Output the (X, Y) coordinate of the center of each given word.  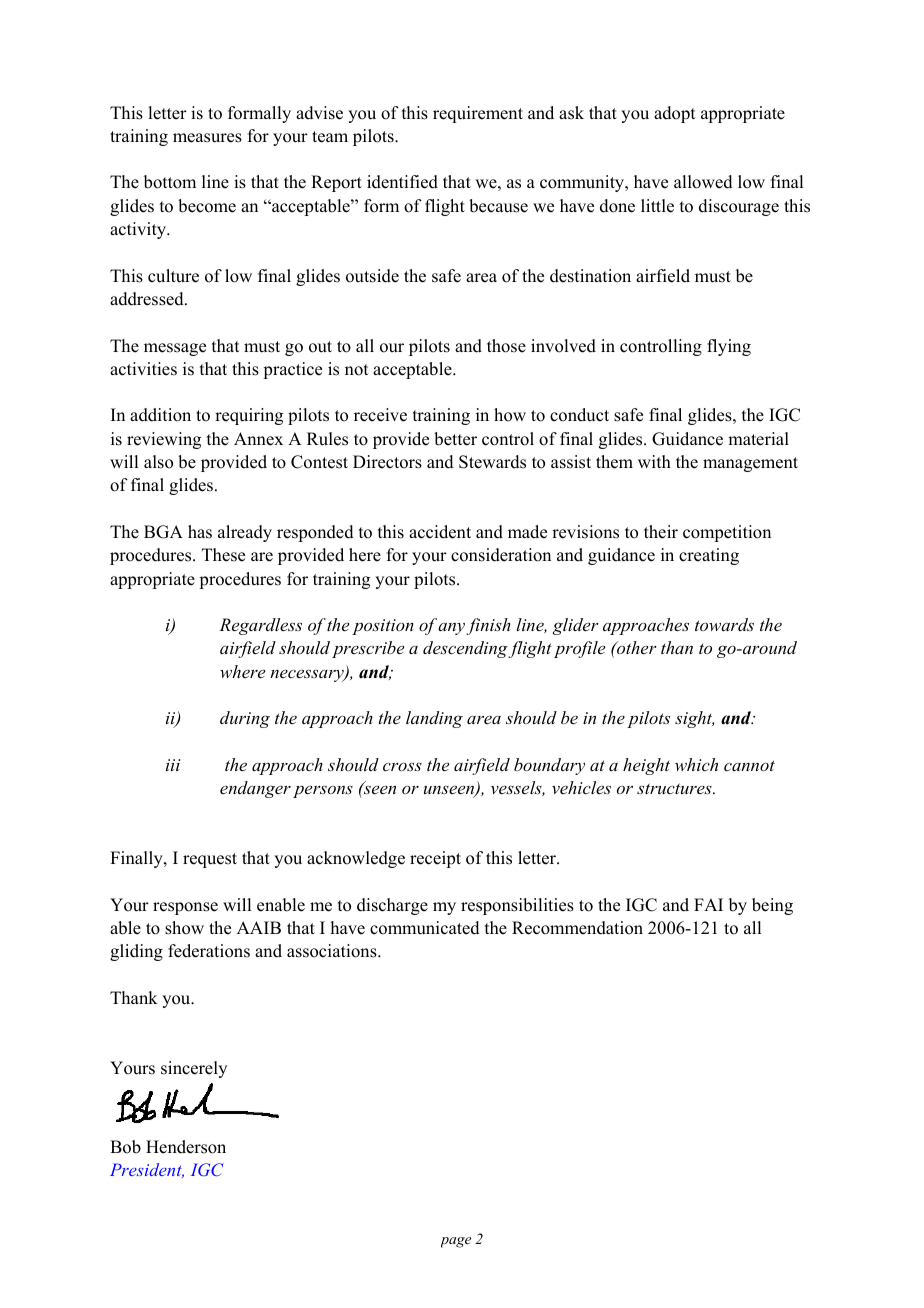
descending (466, 649)
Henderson (186, 1147)
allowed (703, 182)
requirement (478, 114)
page (456, 1242)
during (245, 719)
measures (207, 138)
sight (694, 719)
